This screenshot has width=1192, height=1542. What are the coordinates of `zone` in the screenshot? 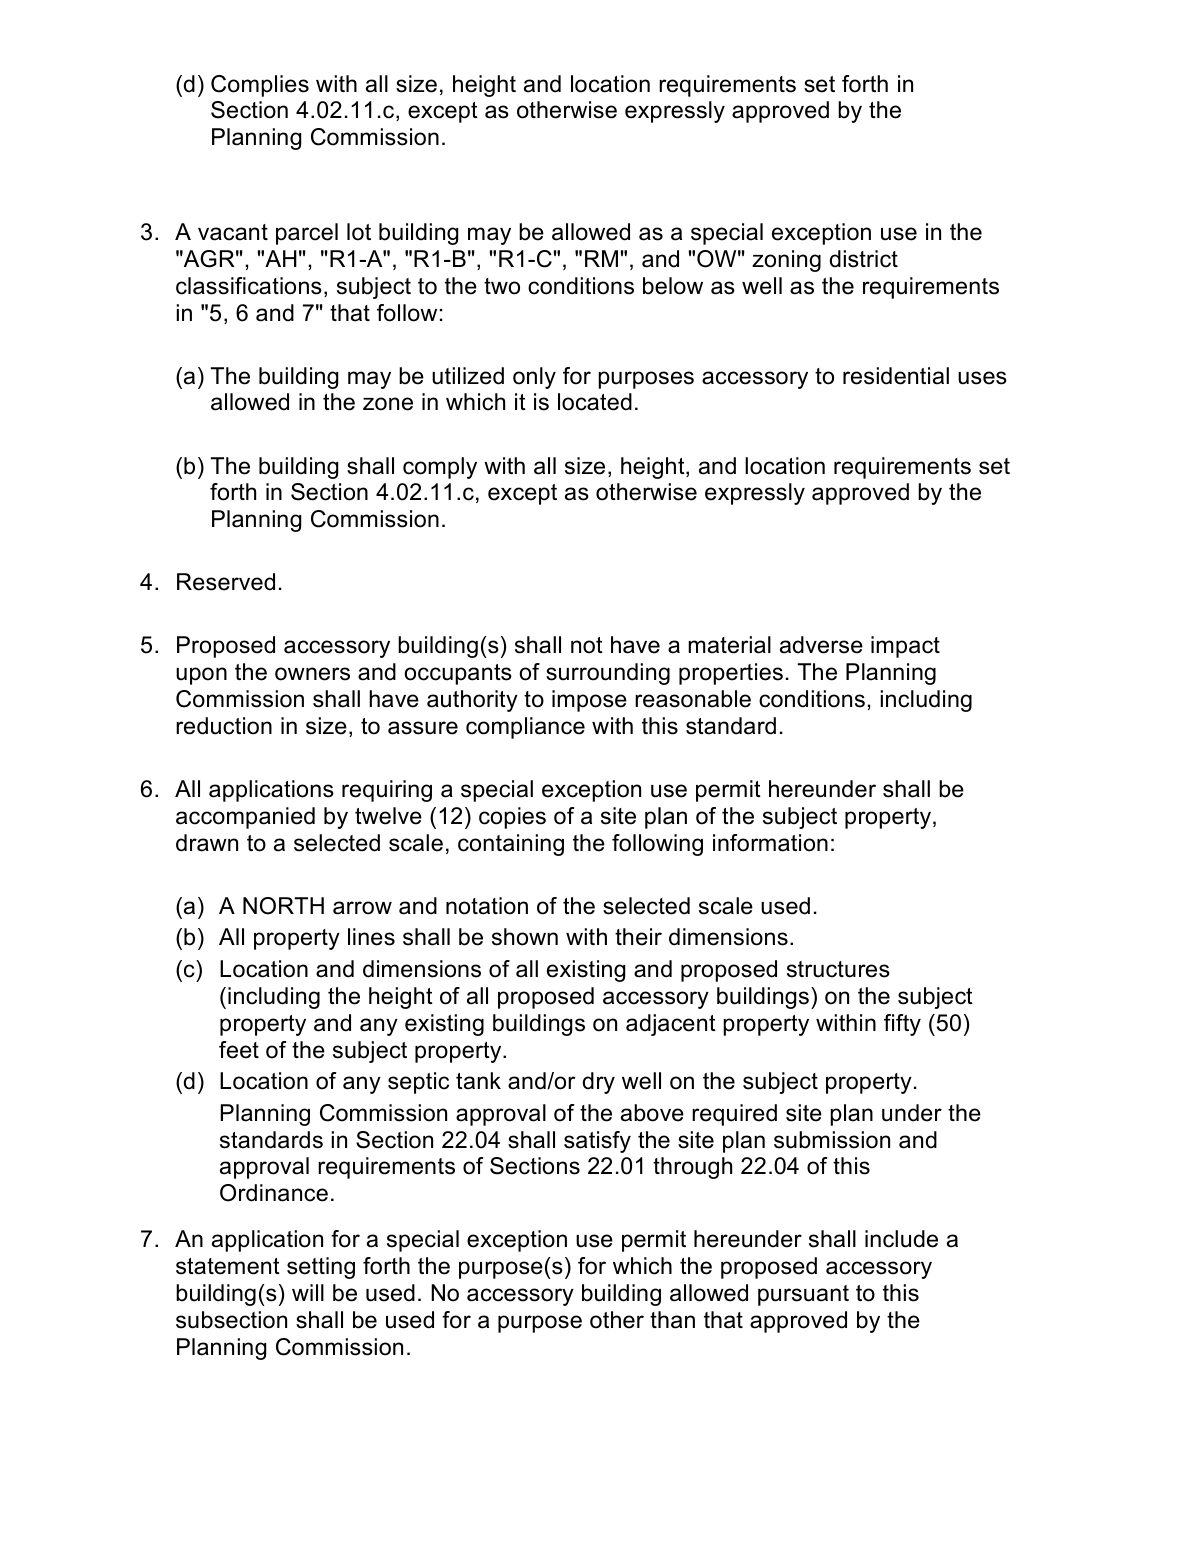 It's located at (388, 404).
